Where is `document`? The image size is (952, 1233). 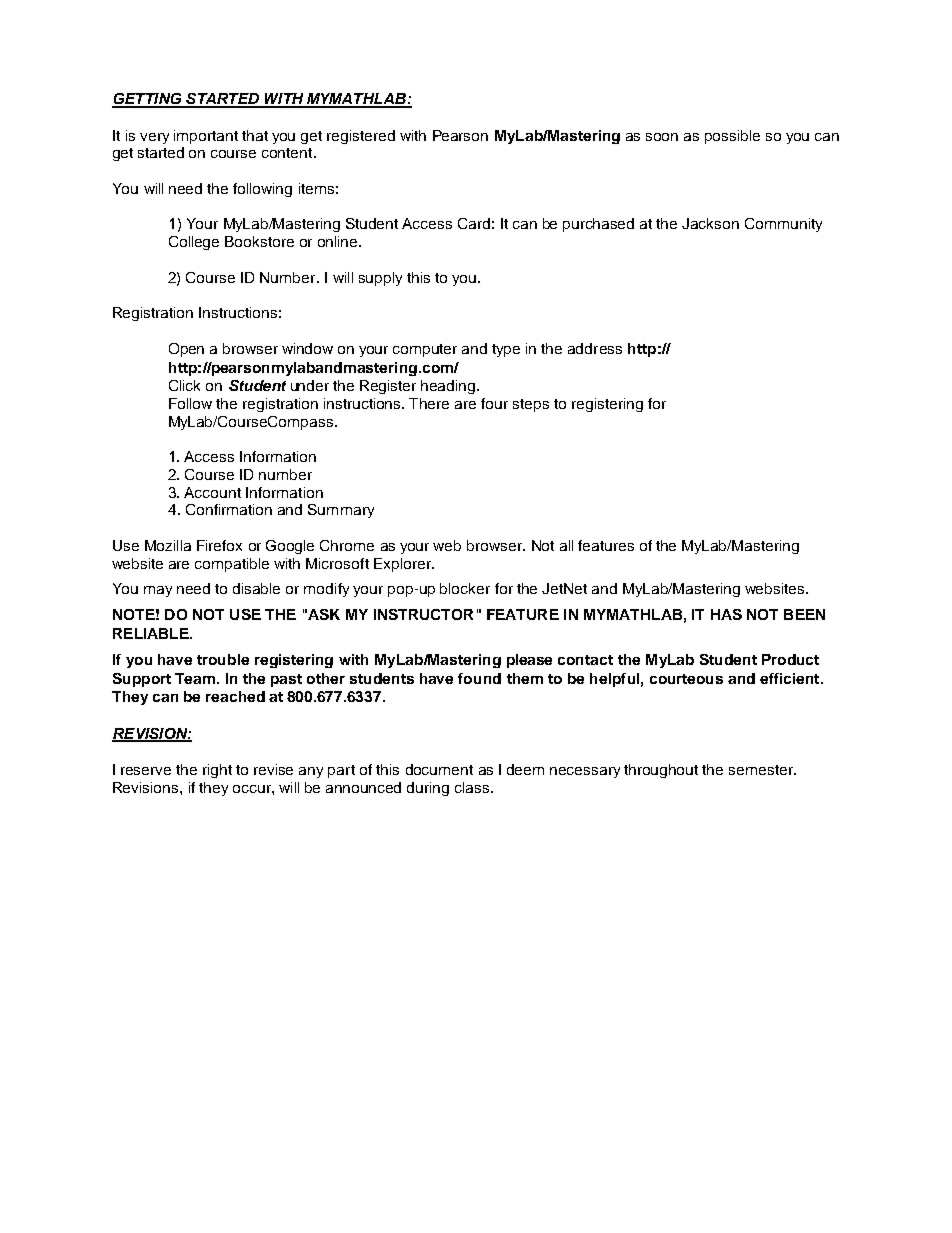
document is located at coordinates (439, 769).
